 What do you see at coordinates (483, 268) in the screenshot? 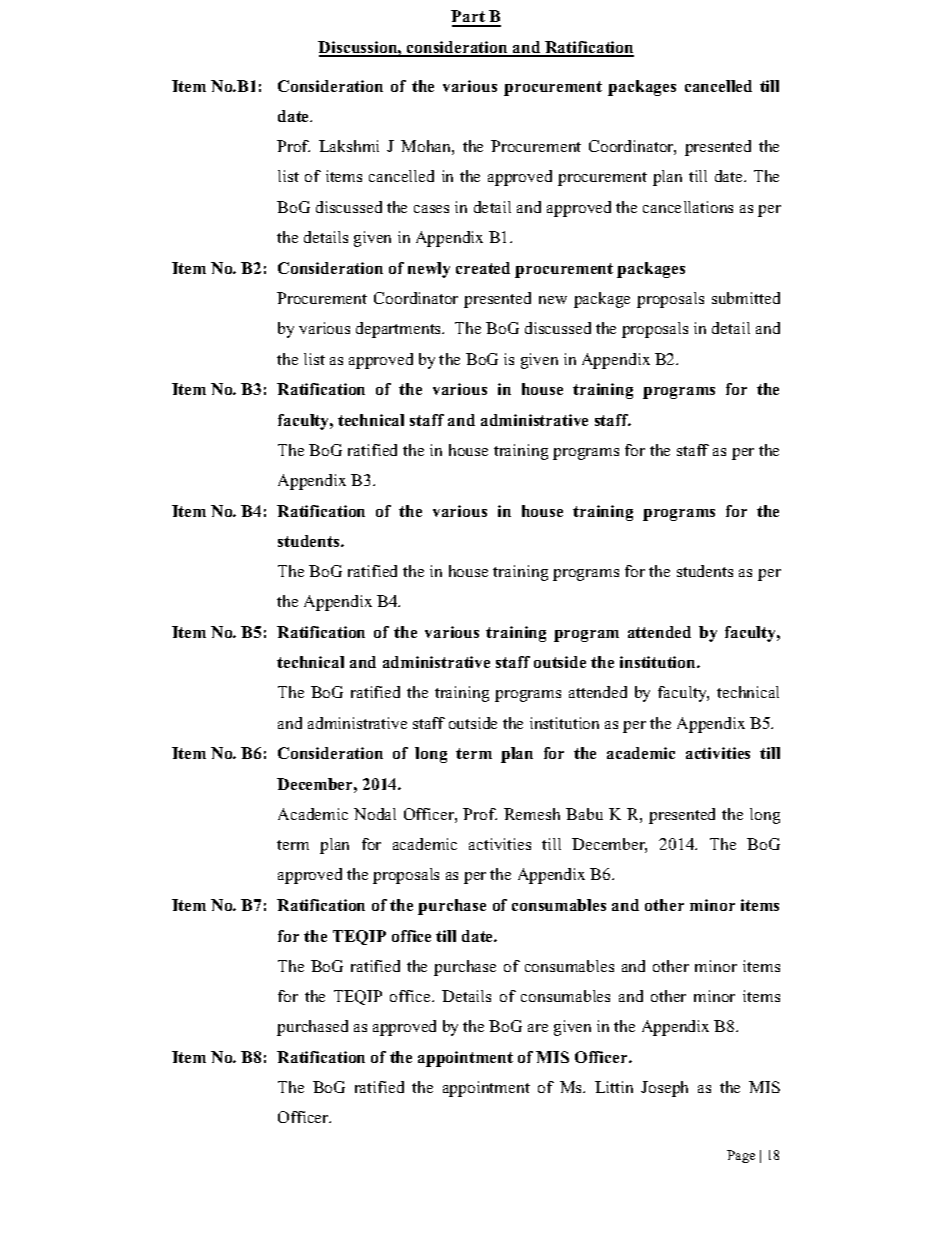
I see `created` at bounding box center [483, 268].
